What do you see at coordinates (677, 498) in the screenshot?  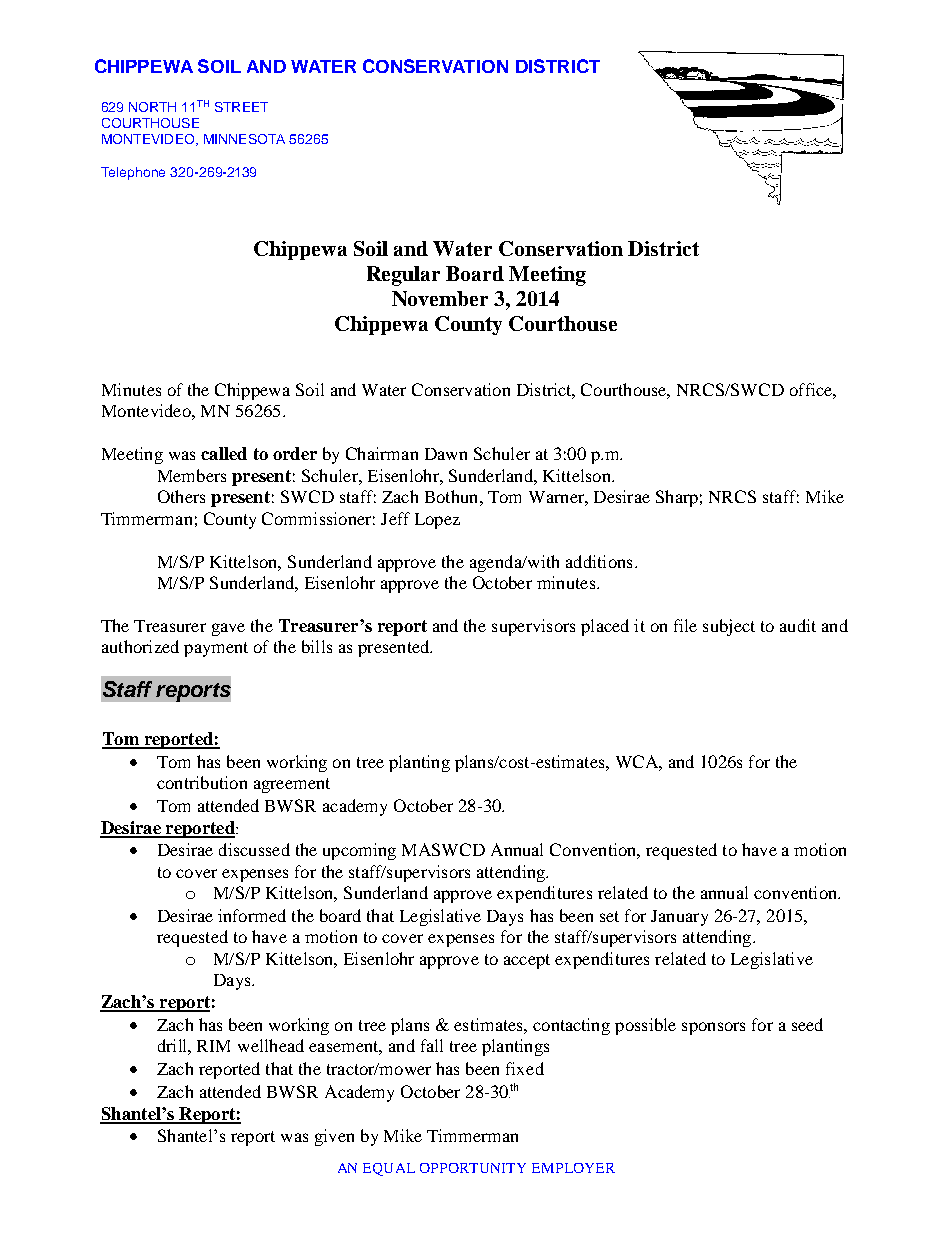 I see `Sharp` at bounding box center [677, 498].
